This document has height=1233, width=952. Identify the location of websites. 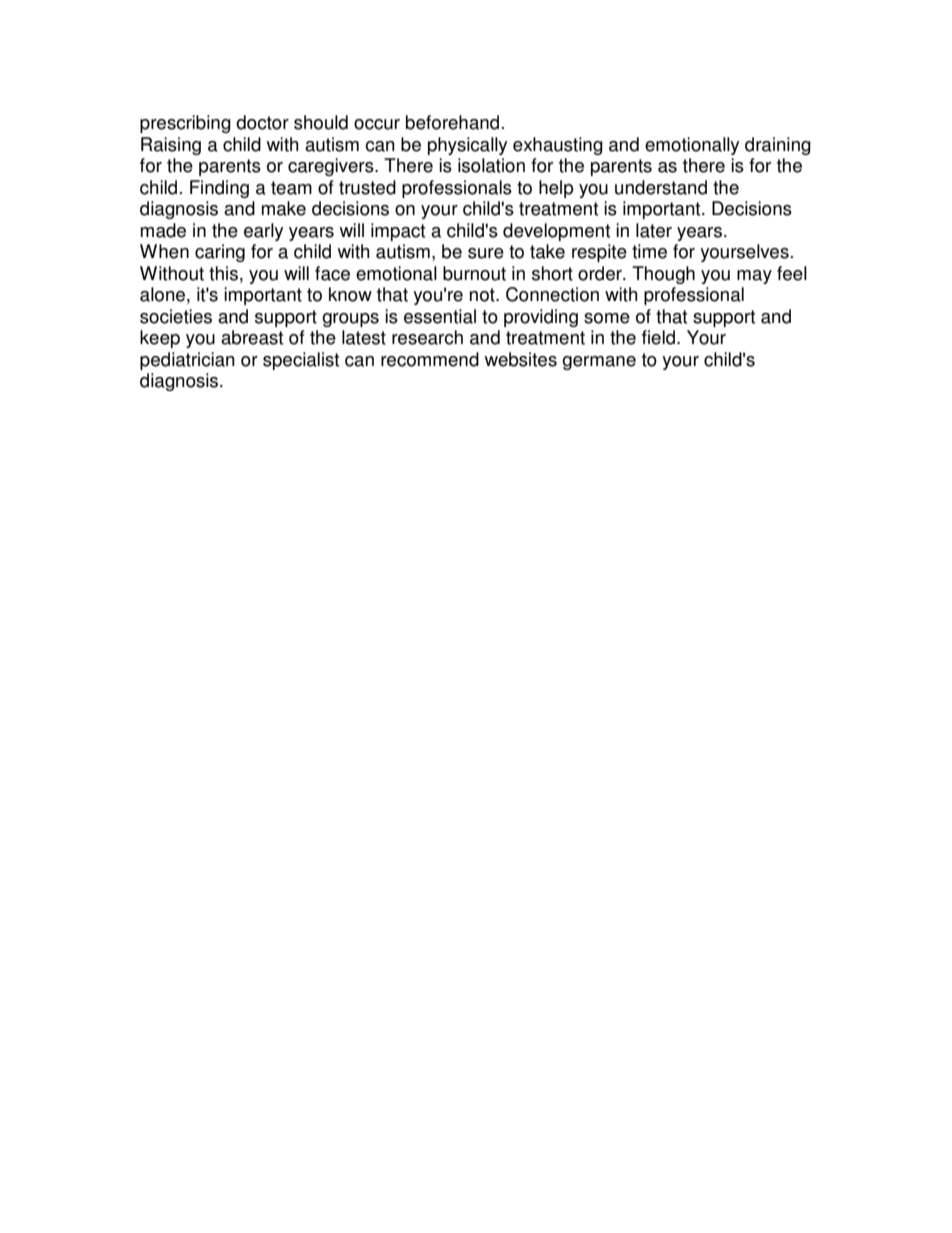
(521, 359).
